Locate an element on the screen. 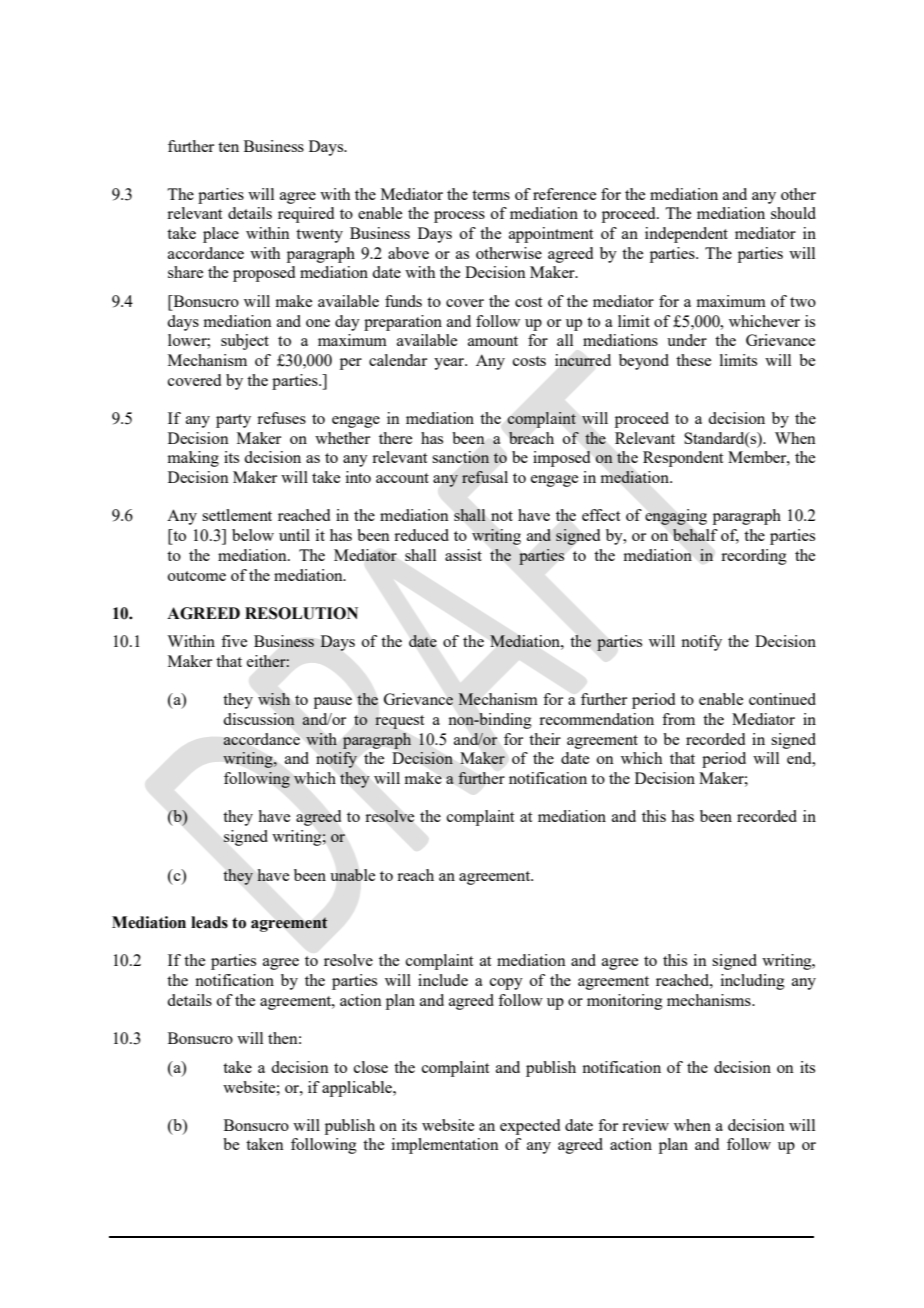  five is located at coordinates (234, 641).
